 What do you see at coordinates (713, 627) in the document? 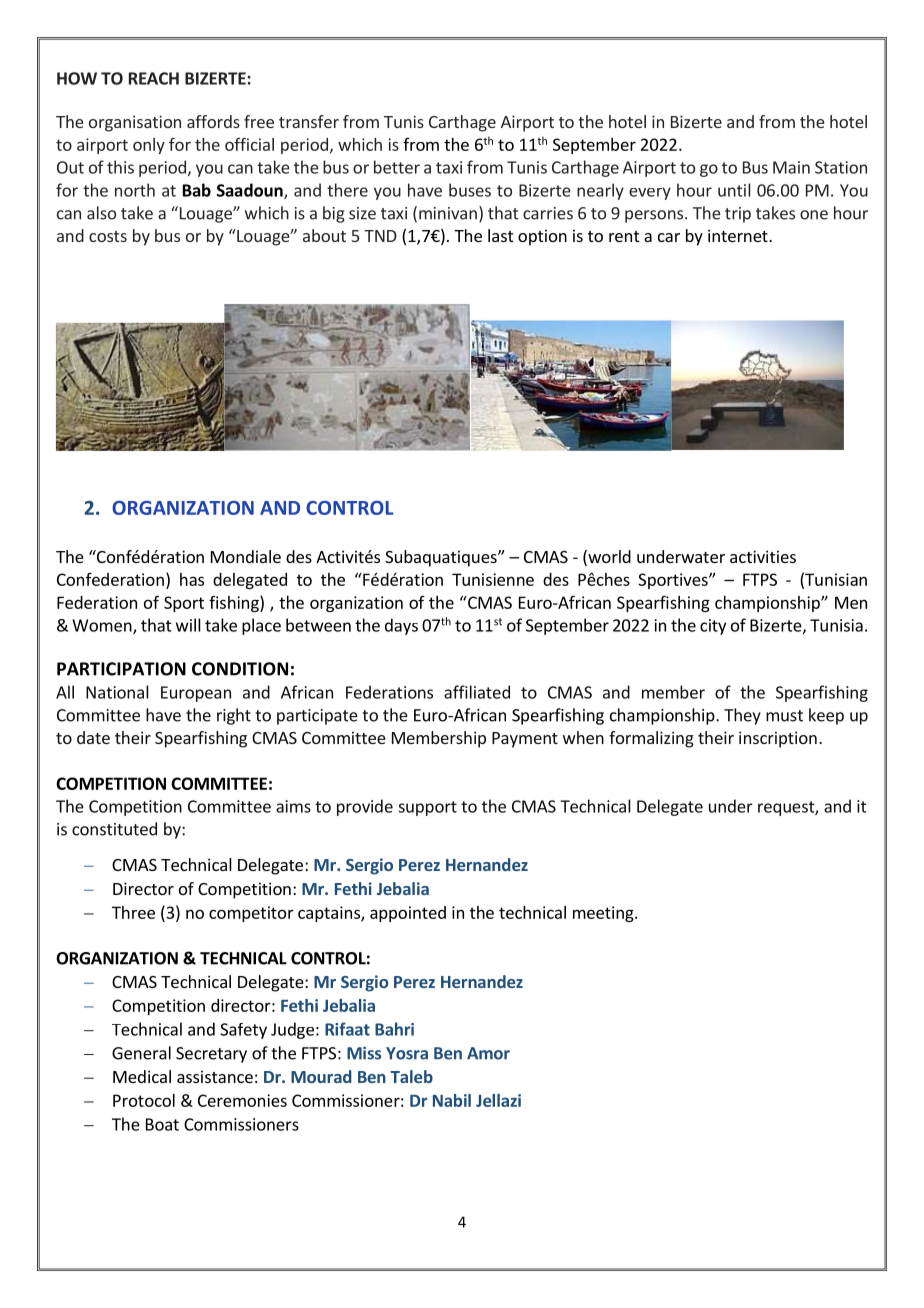
I see `city` at bounding box center [713, 627].
